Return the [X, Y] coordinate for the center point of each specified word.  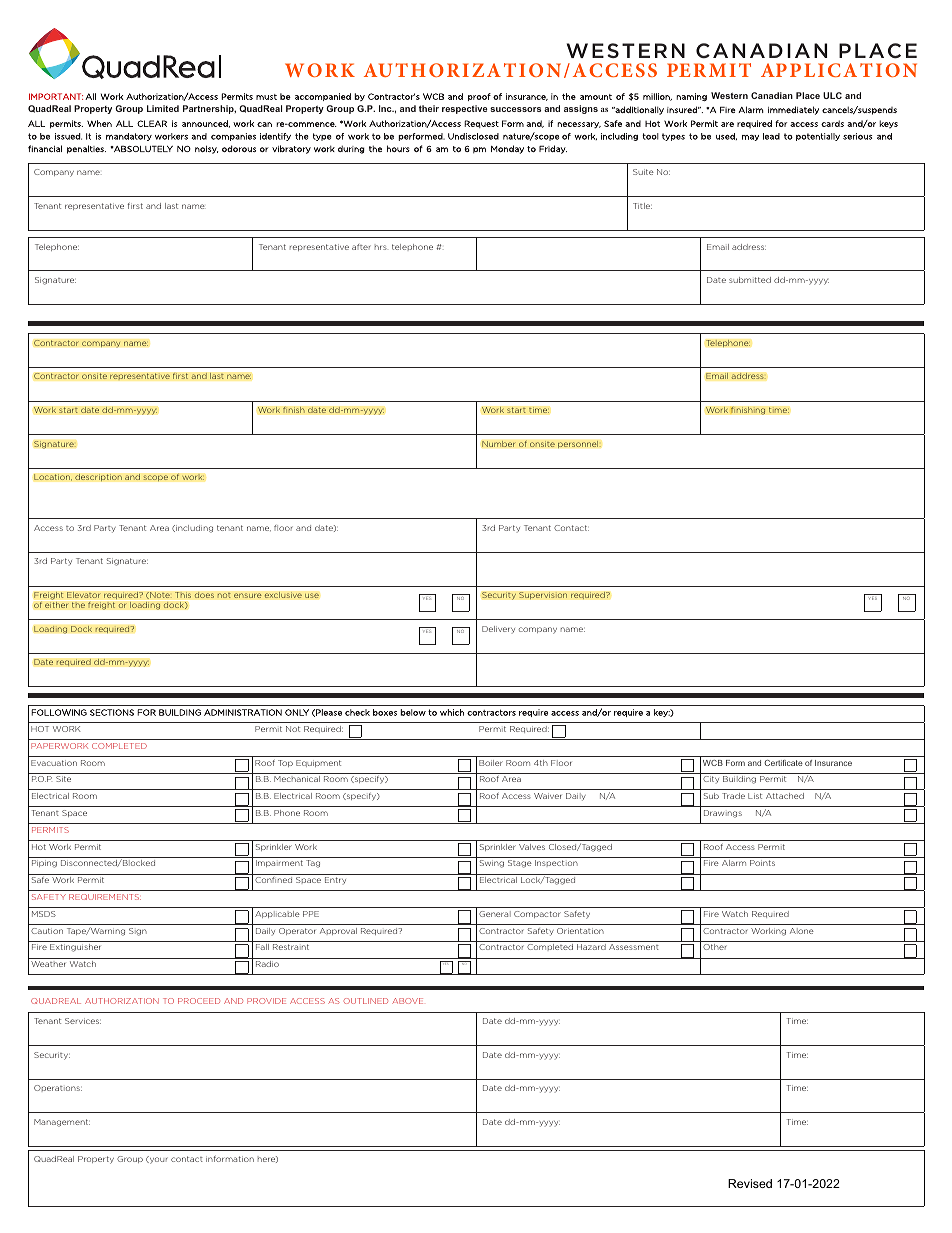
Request [481, 124]
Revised [750, 1183]
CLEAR [152, 123]
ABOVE [407, 1001]
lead [771, 136]
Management [62, 1123]
